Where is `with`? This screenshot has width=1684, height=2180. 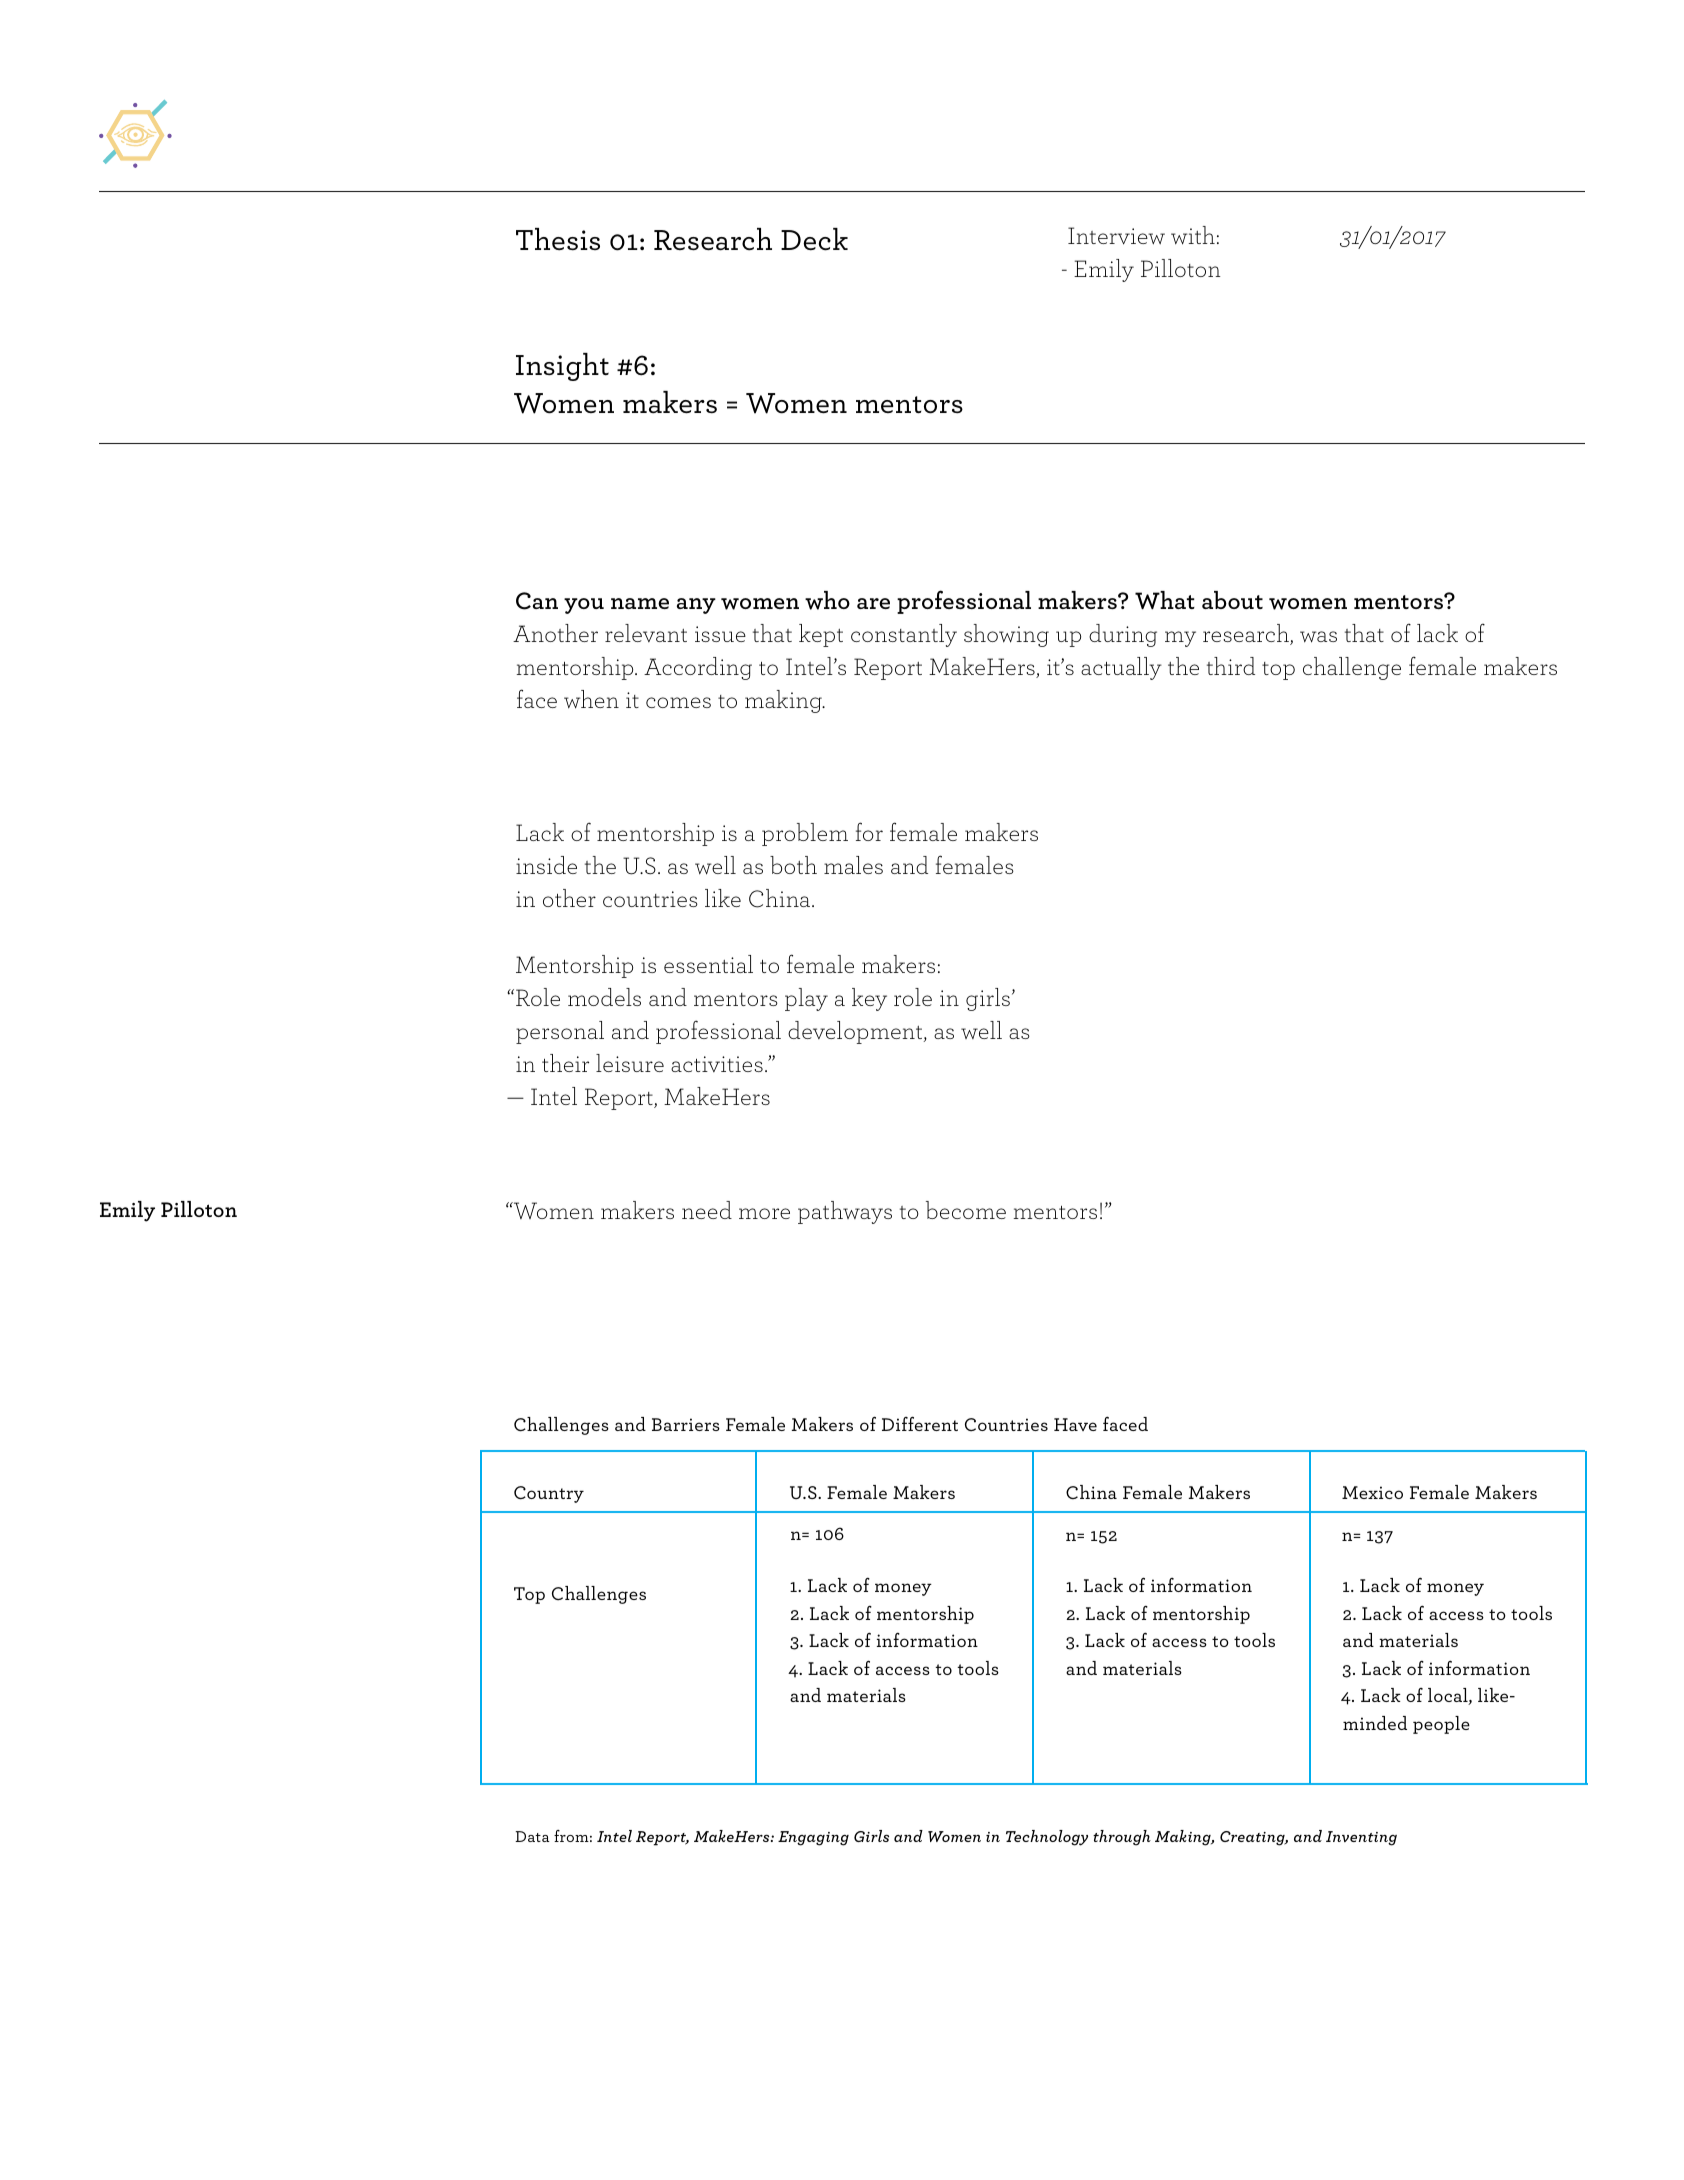
with is located at coordinates (1193, 235).
